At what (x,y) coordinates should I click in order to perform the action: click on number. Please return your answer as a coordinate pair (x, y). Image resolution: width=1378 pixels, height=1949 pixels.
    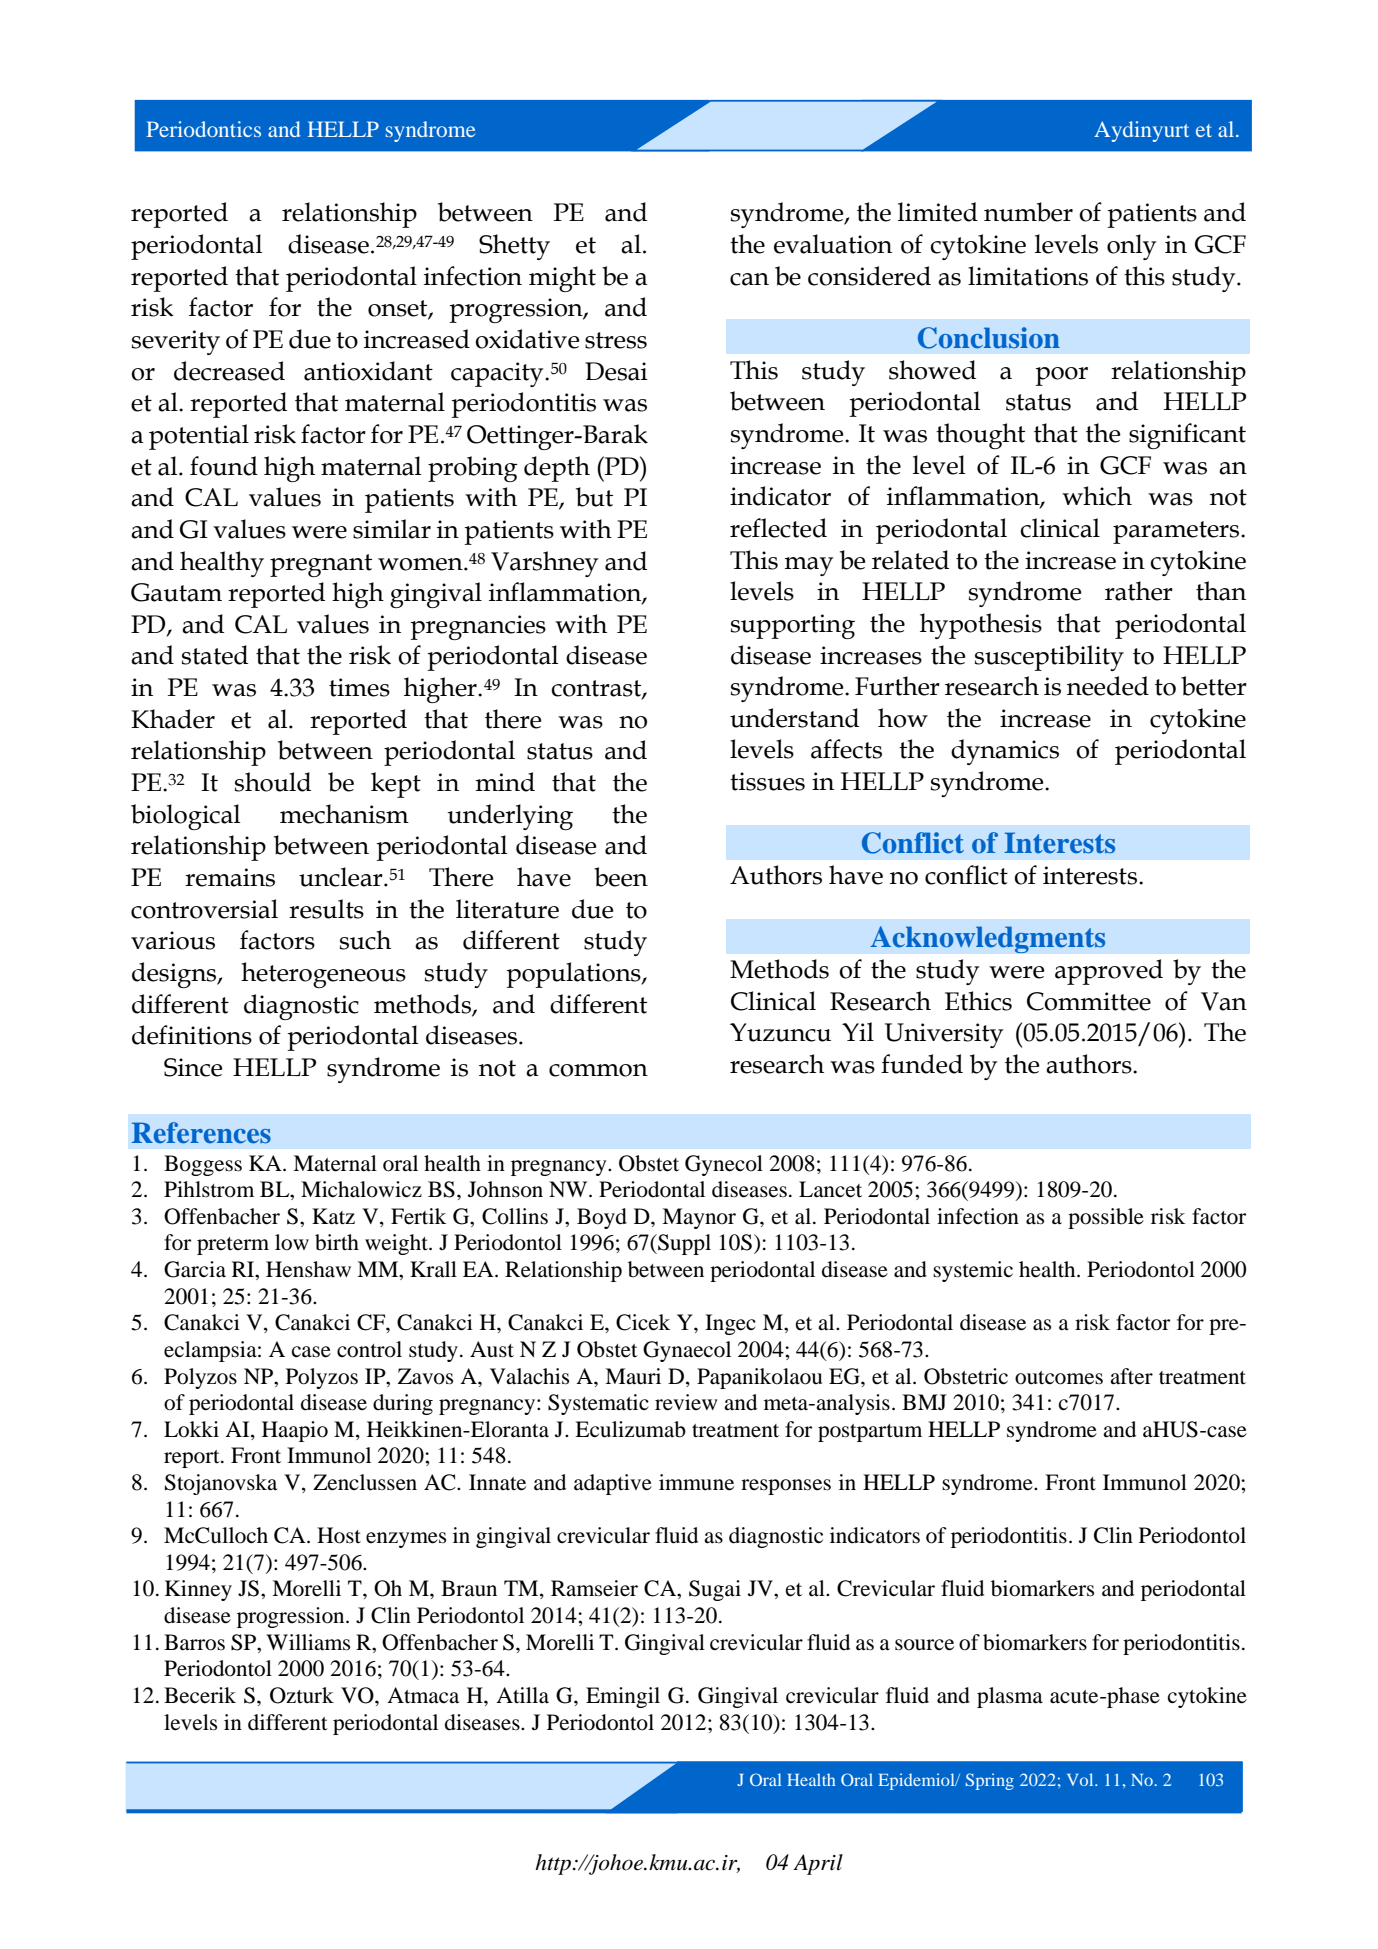
    Looking at the image, I should click on (1028, 212).
